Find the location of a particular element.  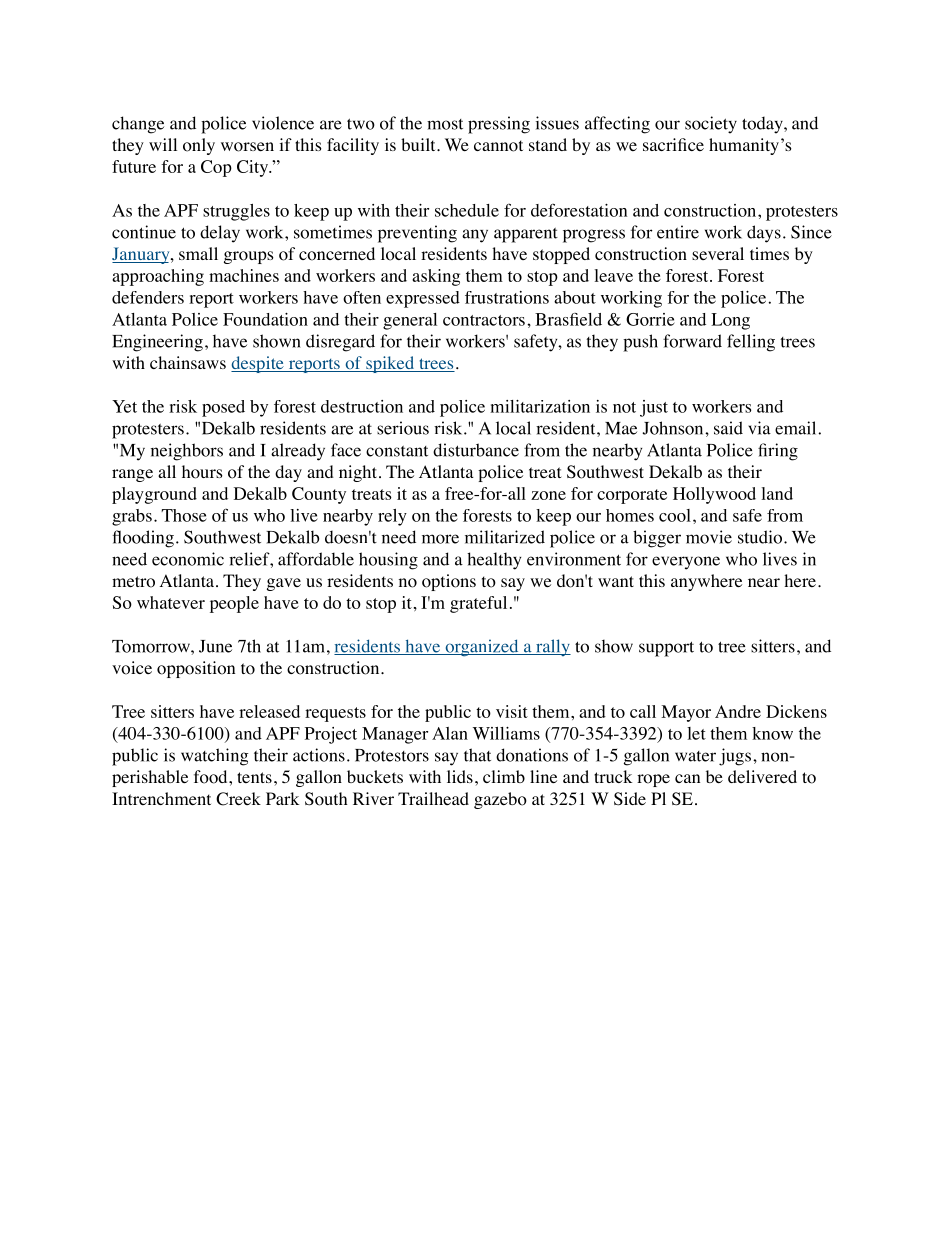

disturbance is located at coordinates (476, 450).
